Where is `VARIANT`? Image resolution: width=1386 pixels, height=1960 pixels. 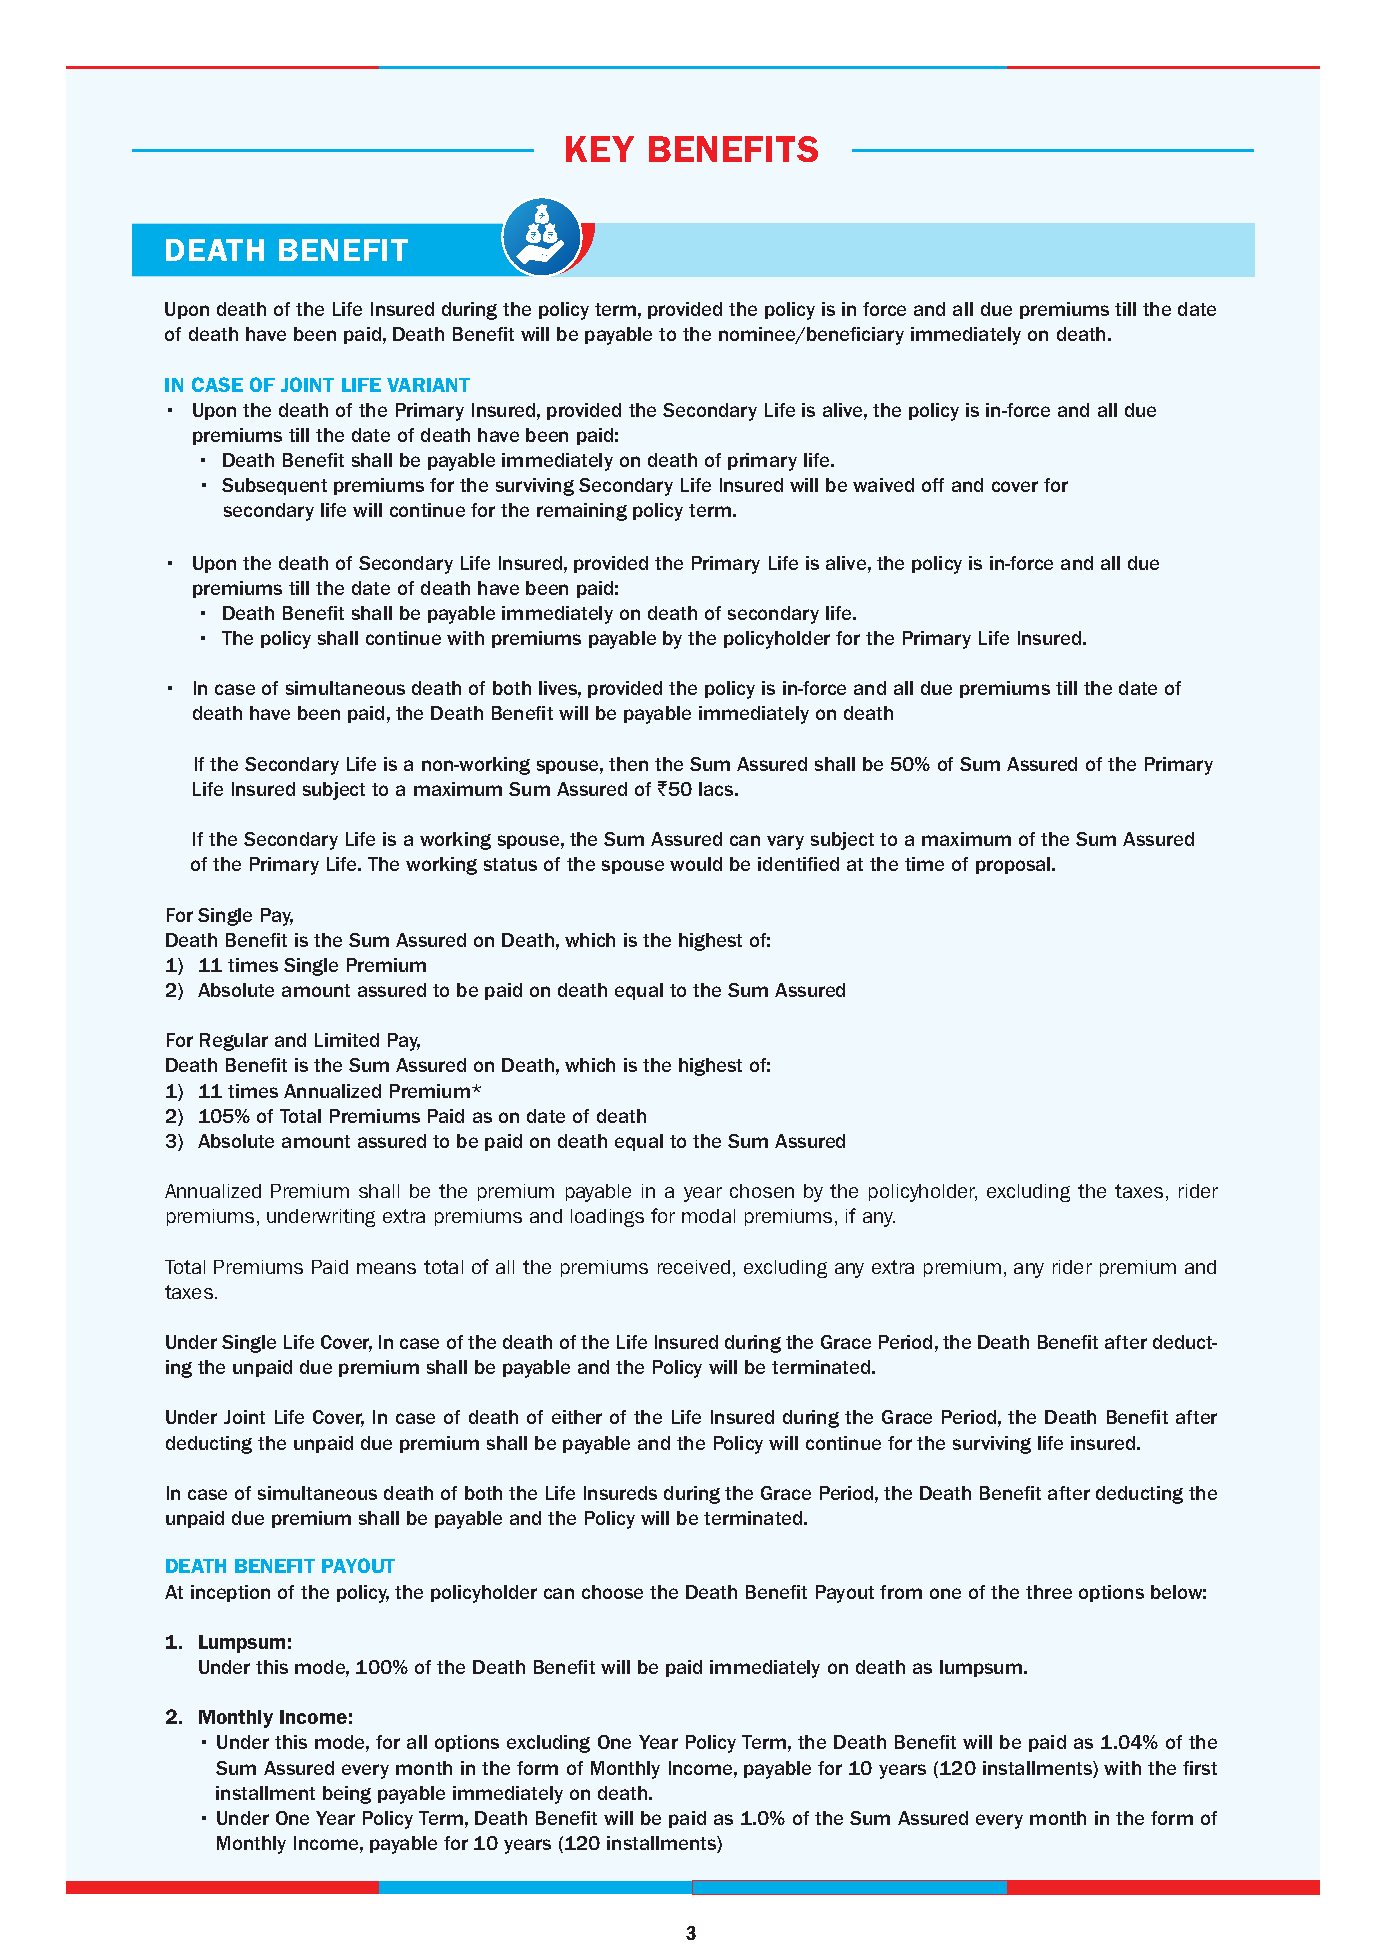
VARIANT is located at coordinates (428, 385).
